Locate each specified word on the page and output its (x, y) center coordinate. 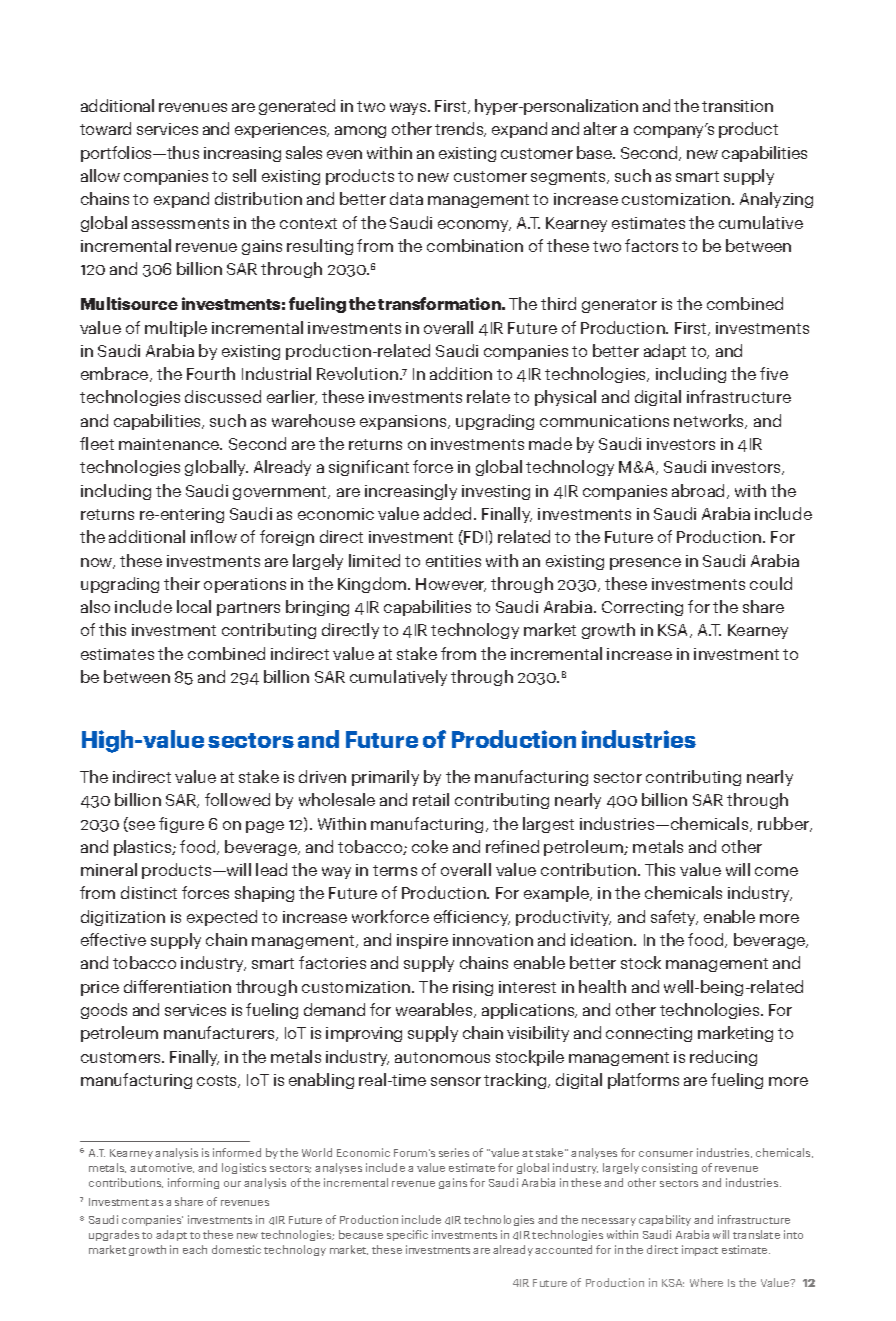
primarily (385, 778)
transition (737, 106)
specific (407, 1235)
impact (700, 1250)
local (194, 606)
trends (460, 129)
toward (105, 128)
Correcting (642, 608)
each (195, 1249)
